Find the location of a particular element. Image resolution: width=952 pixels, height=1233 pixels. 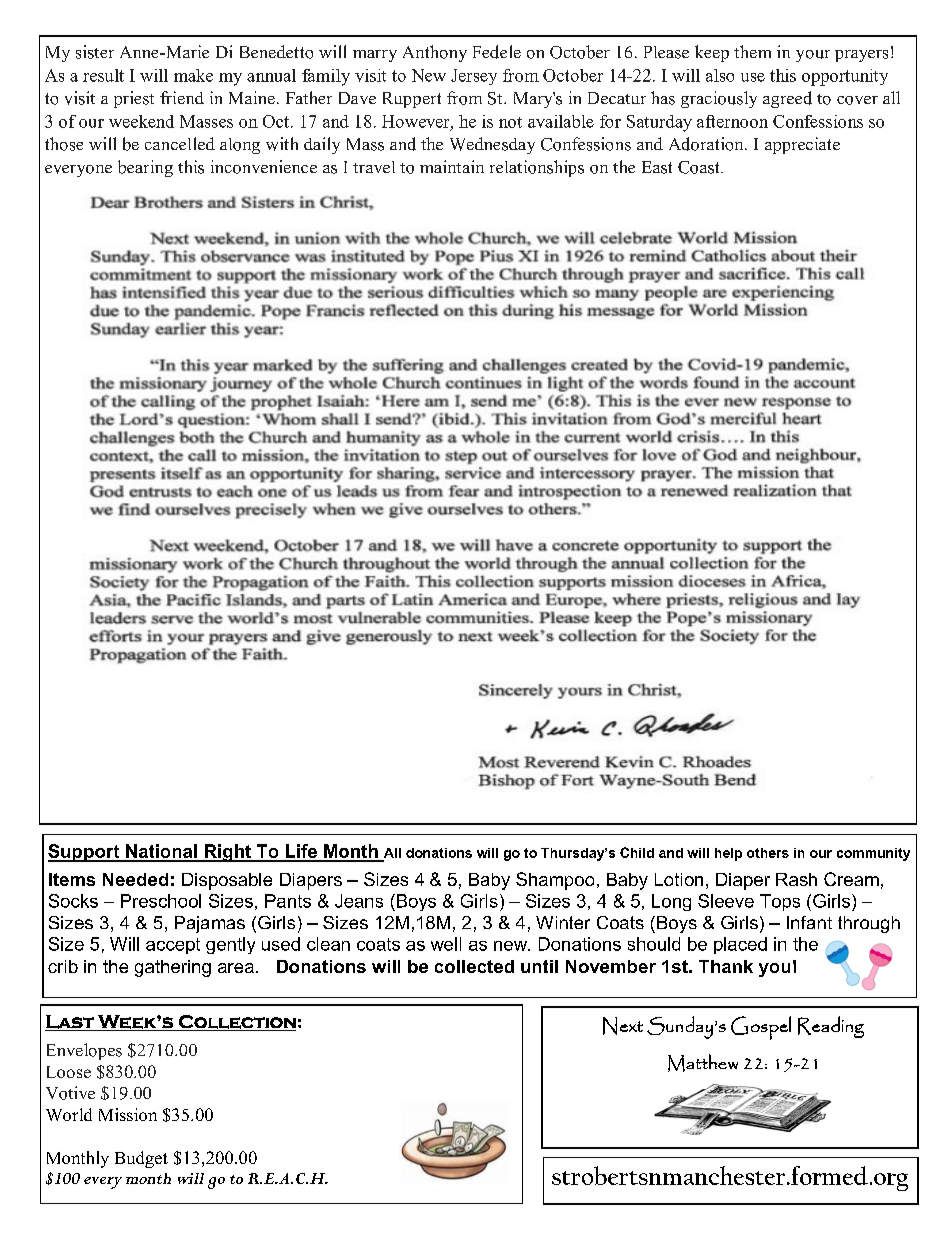

friend is located at coordinates (182, 97).
